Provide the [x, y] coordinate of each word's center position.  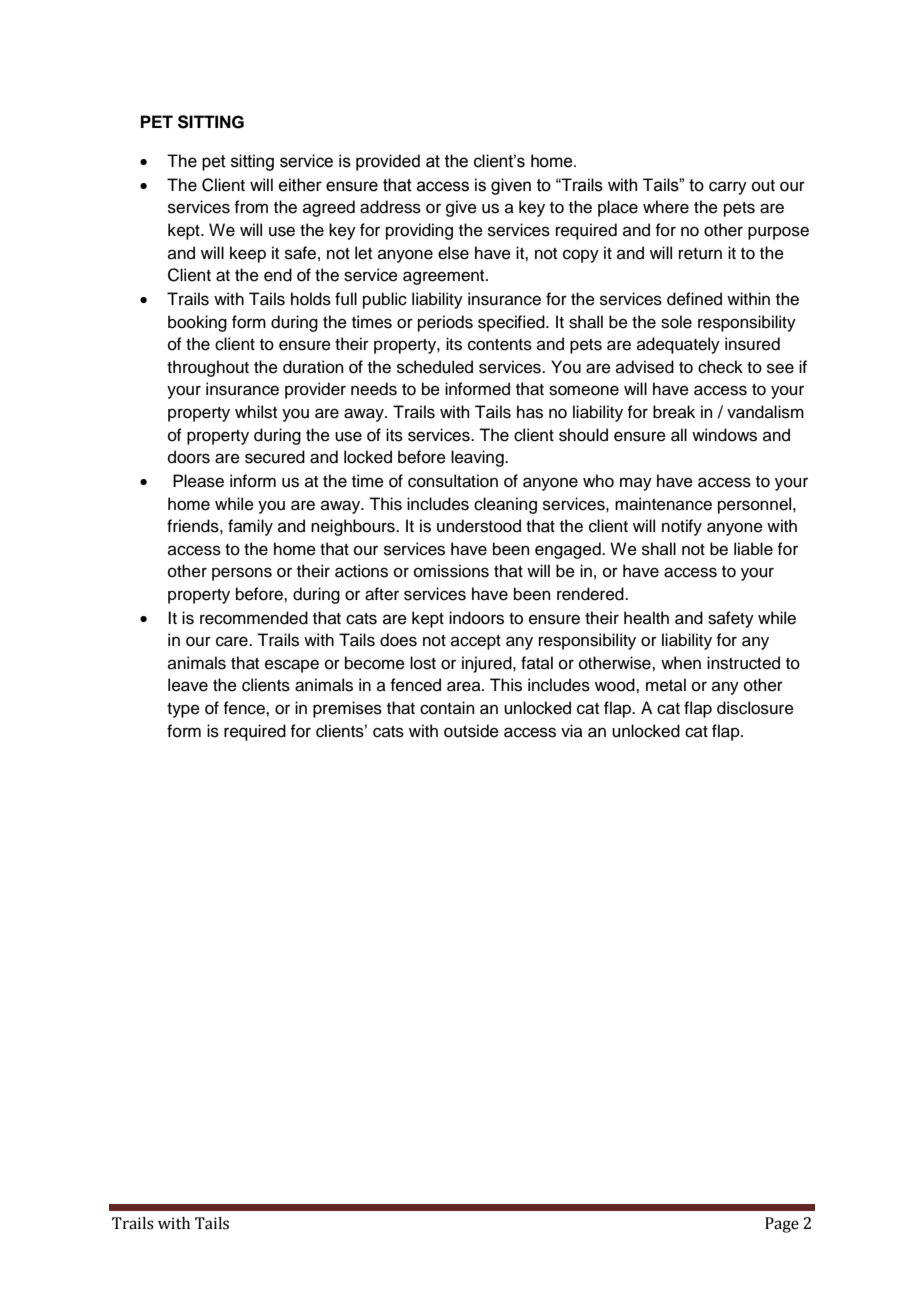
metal [666, 685]
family [250, 527]
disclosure [755, 708]
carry [728, 188]
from [251, 207]
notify [682, 527]
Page [782, 1225]
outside [471, 731]
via [572, 730]
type [183, 710]
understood [479, 526]
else [453, 253]
